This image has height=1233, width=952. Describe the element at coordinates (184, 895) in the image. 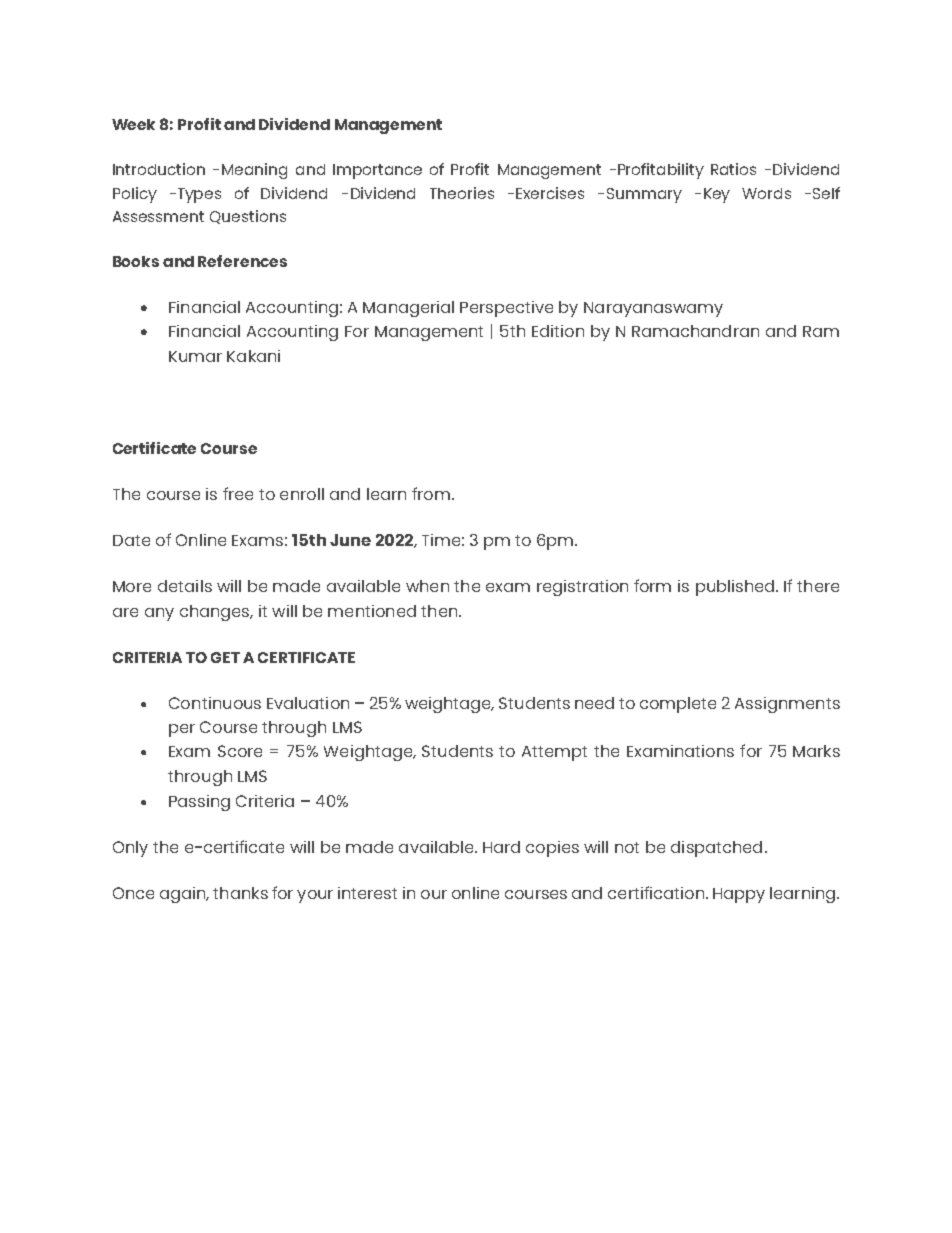

I see `again` at that location.
